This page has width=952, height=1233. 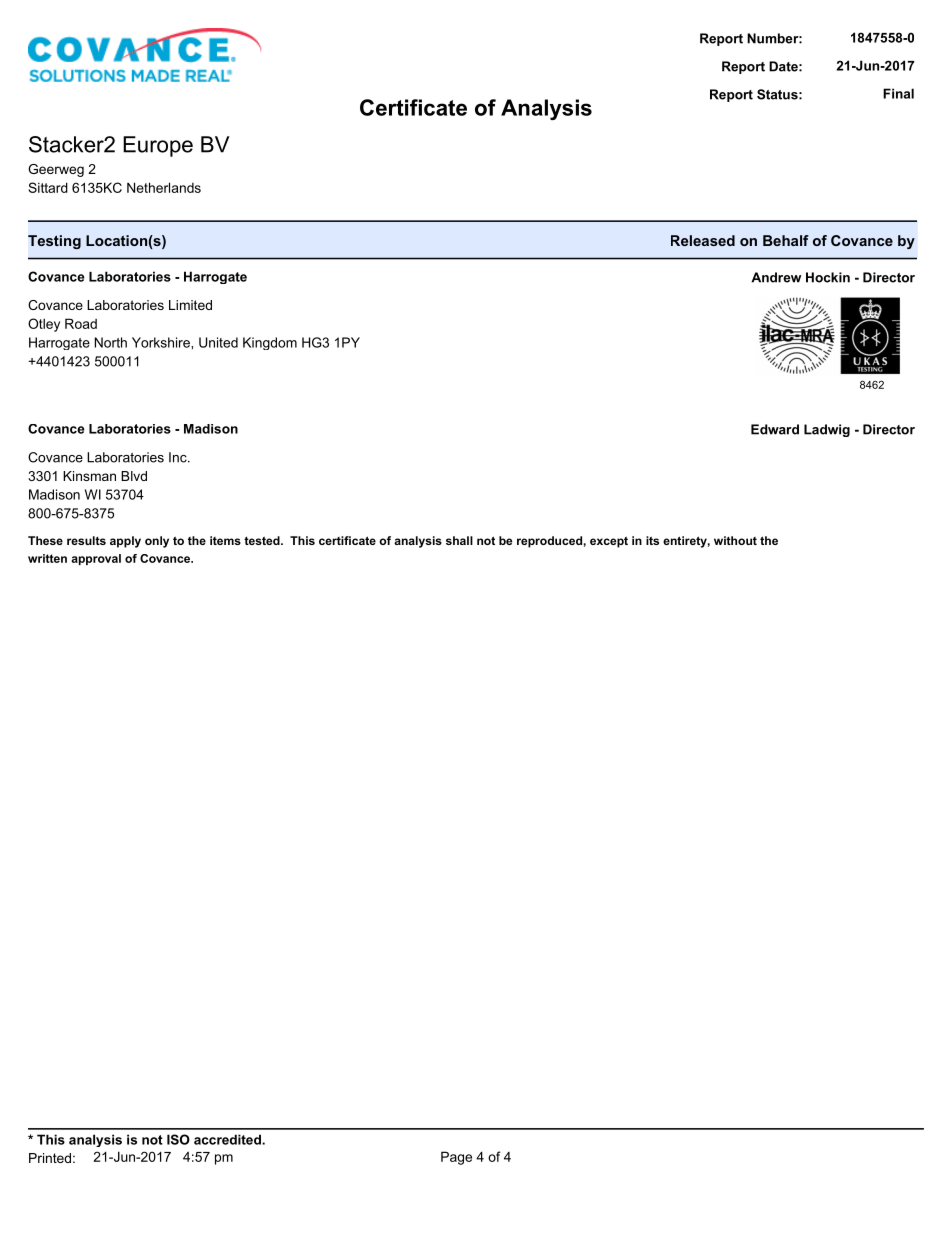 I want to click on its, so click(x=652, y=540).
